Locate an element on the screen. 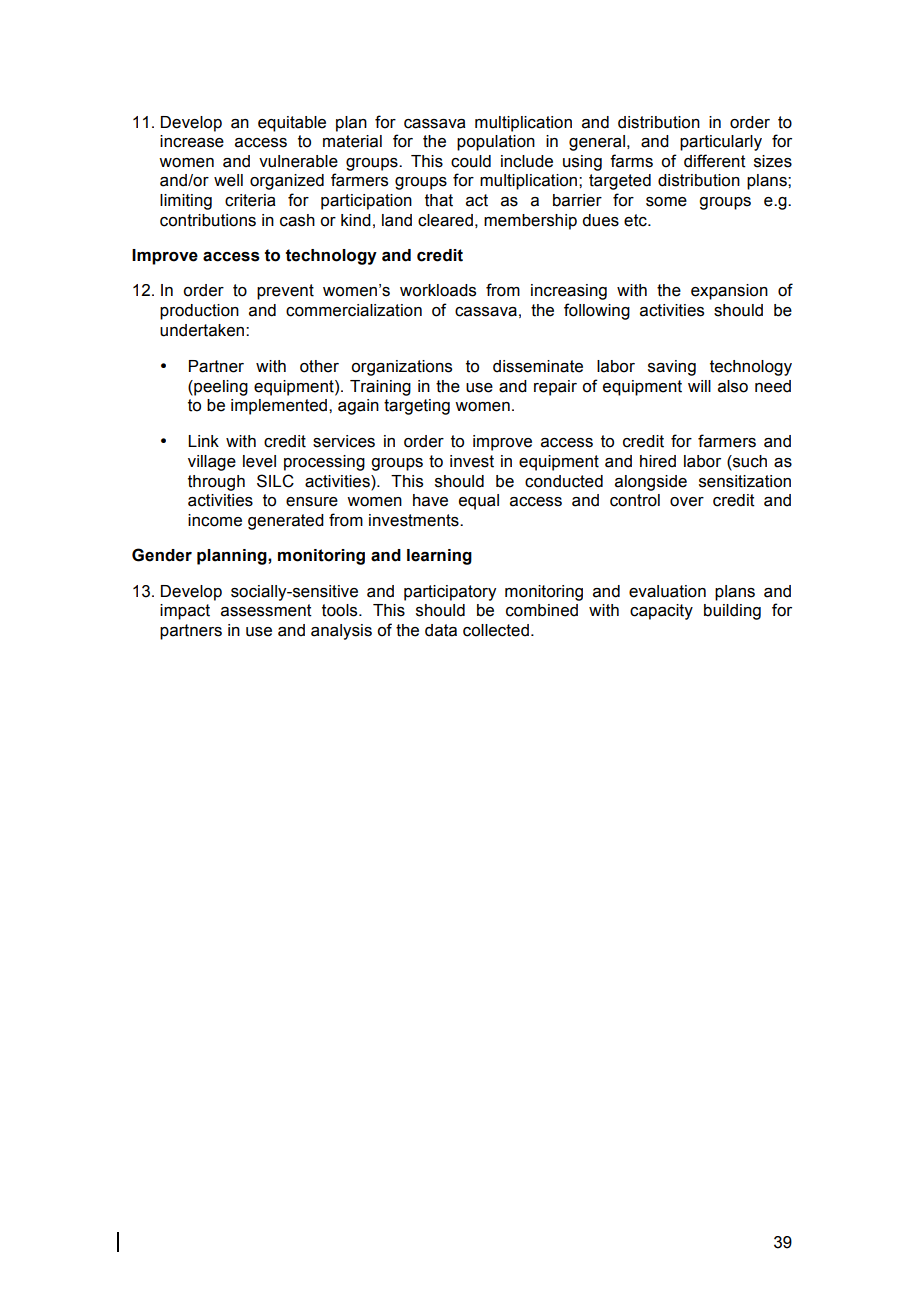 The height and width of the screenshot is (1308, 924). increase is located at coordinates (192, 141).
